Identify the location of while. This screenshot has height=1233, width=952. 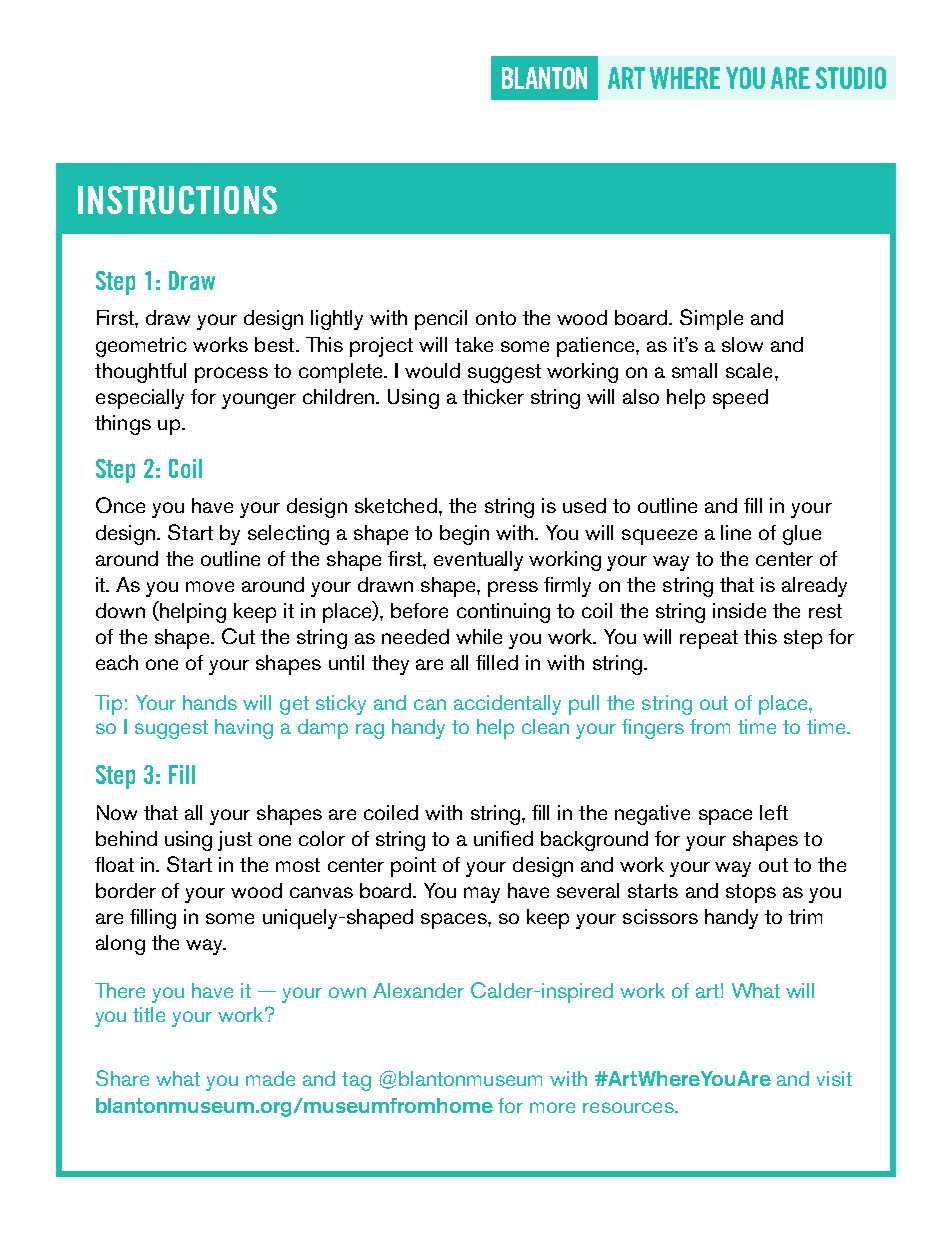
(479, 636).
